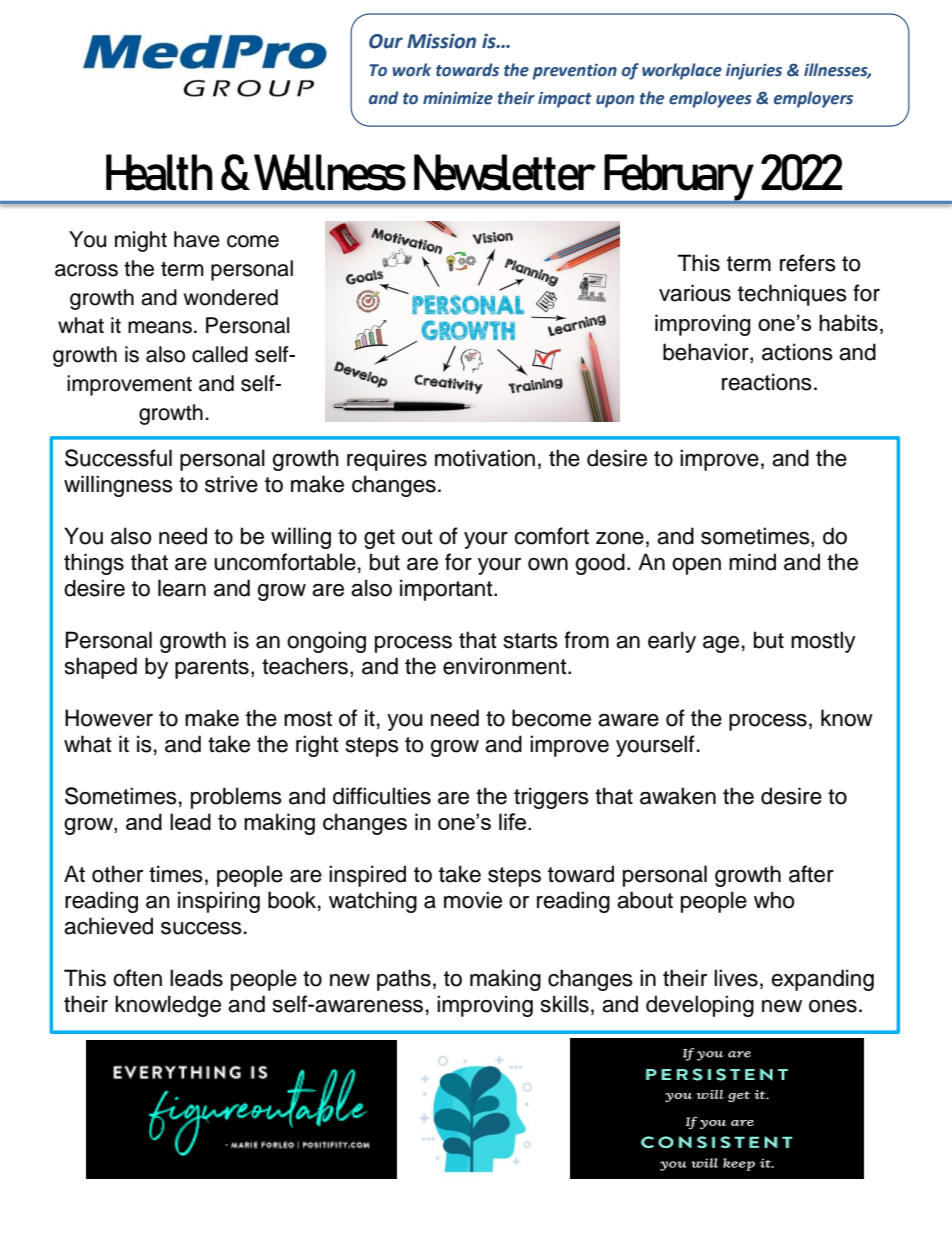 This image has height=1233, width=952. What do you see at coordinates (707, 353) in the image?
I see `behavior` at bounding box center [707, 353].
